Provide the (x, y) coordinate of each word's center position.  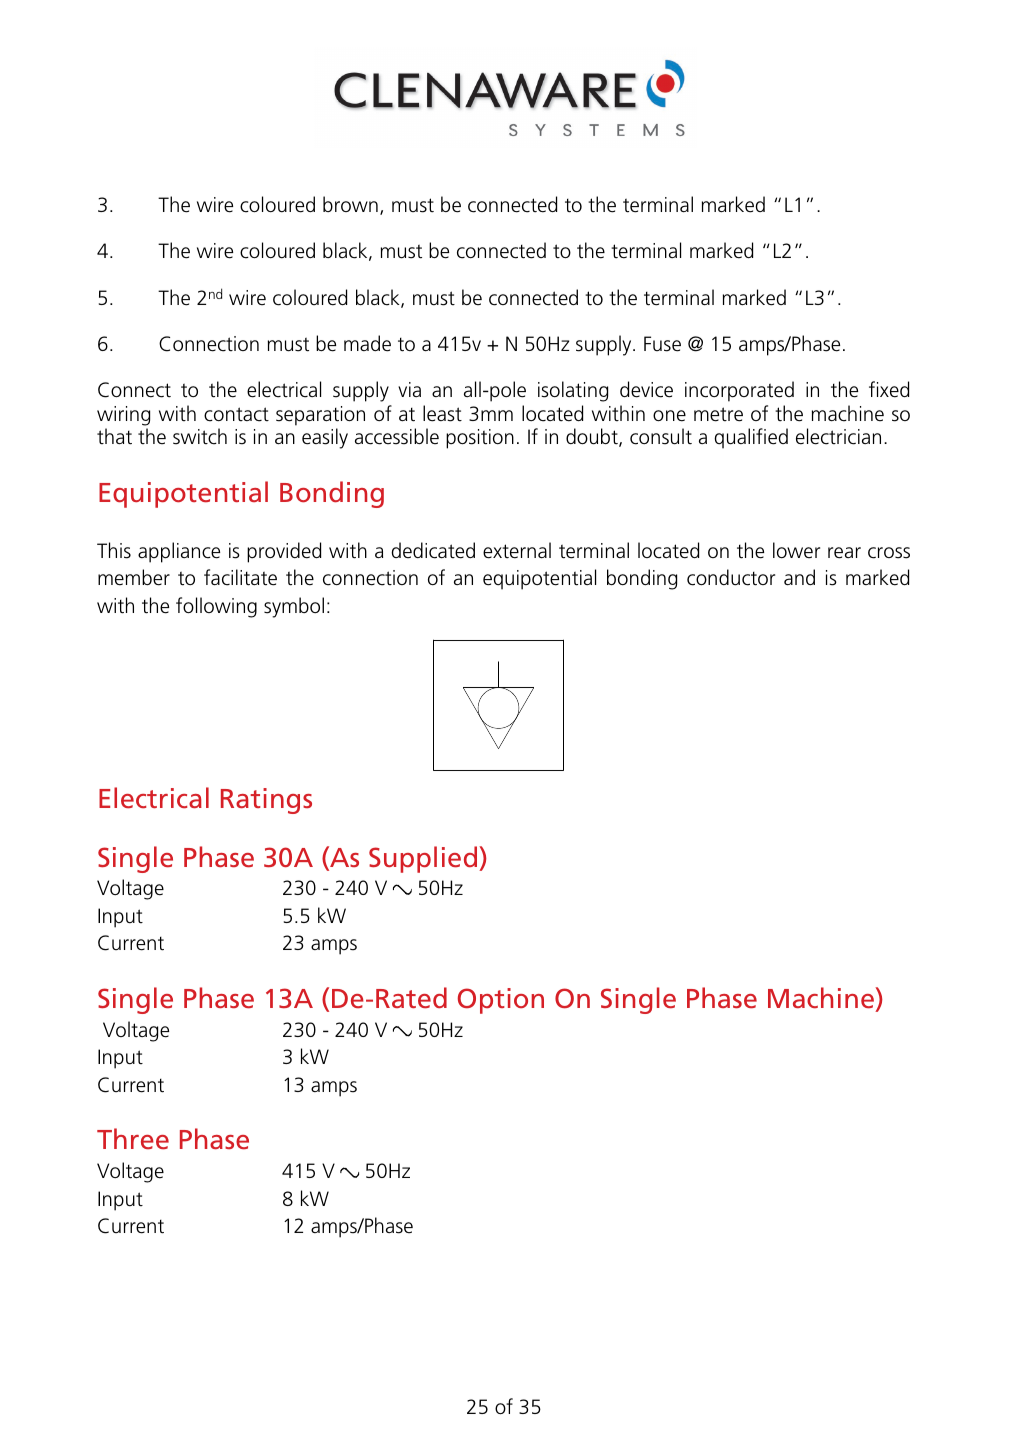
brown (350, 204)
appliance (179, 552)
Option (501, 1001)
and (799, 577)
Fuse (662, 344)
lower (796, 550)
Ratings (266, 801)
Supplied (424, 859)
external (517, 550)
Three (133, 1139)
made (367, 343)
